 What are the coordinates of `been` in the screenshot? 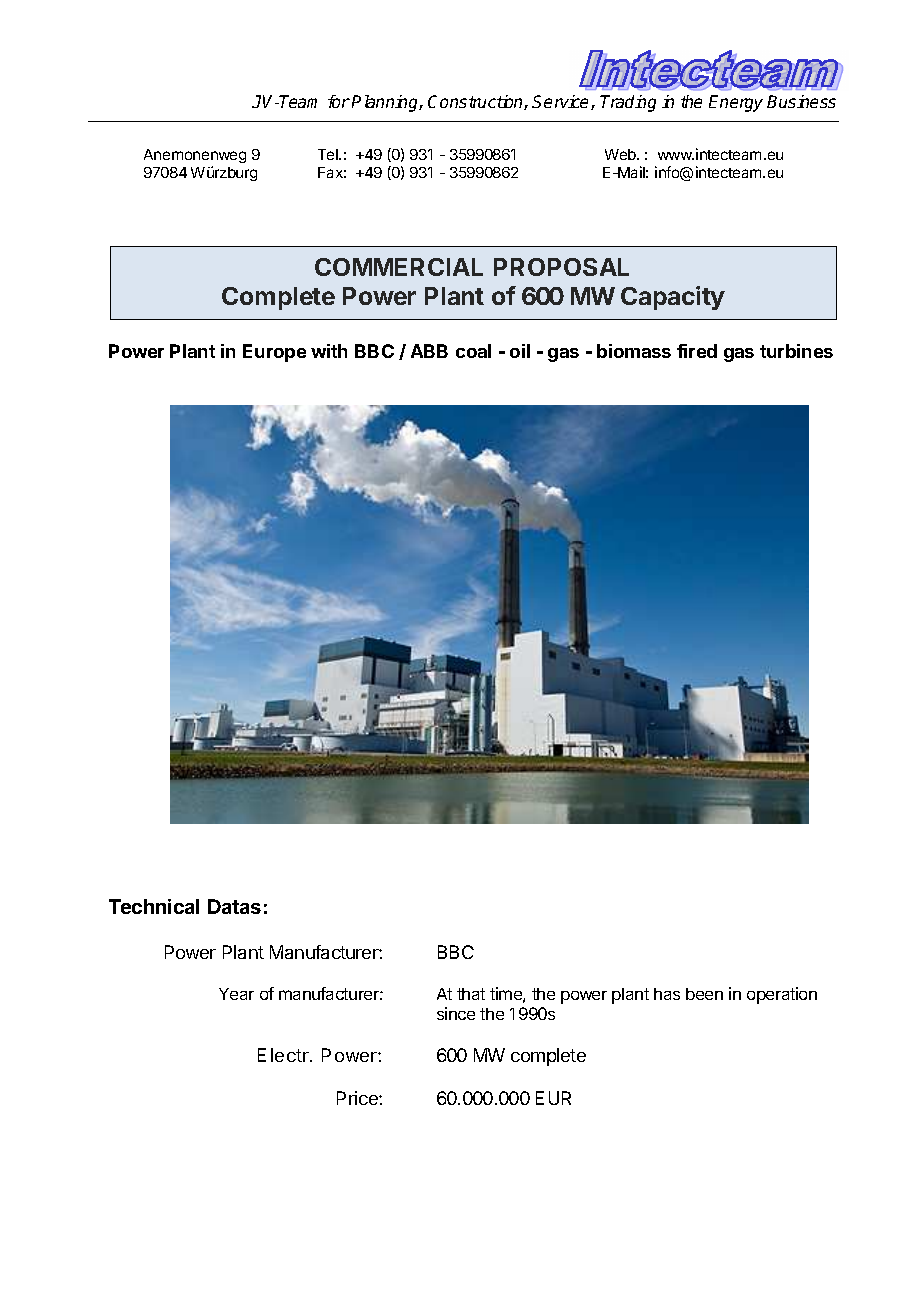 It's located at (704, 994).
